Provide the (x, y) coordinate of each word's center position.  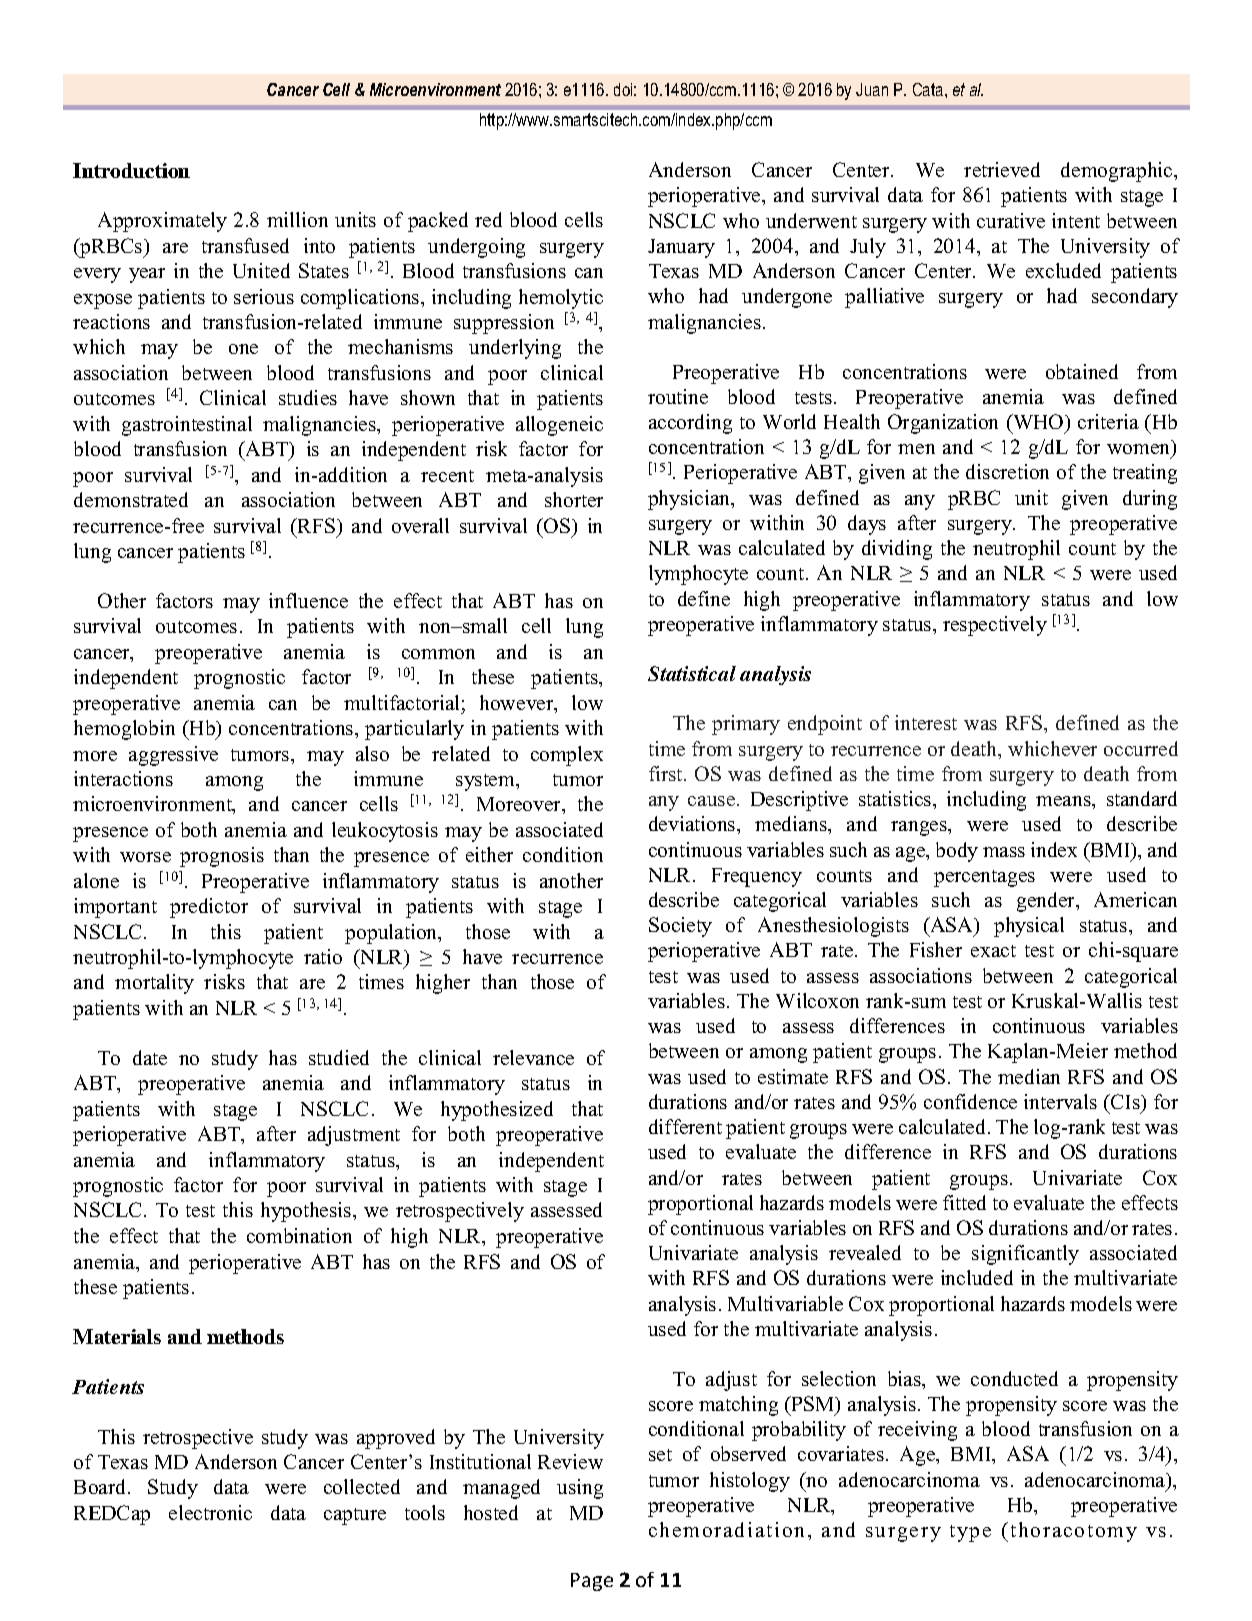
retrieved (1002, 169)
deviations (693, 823)
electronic (210, 1512)
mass (1004, 852)
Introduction (131, 170)
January (681, 248)
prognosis (222, 857)
